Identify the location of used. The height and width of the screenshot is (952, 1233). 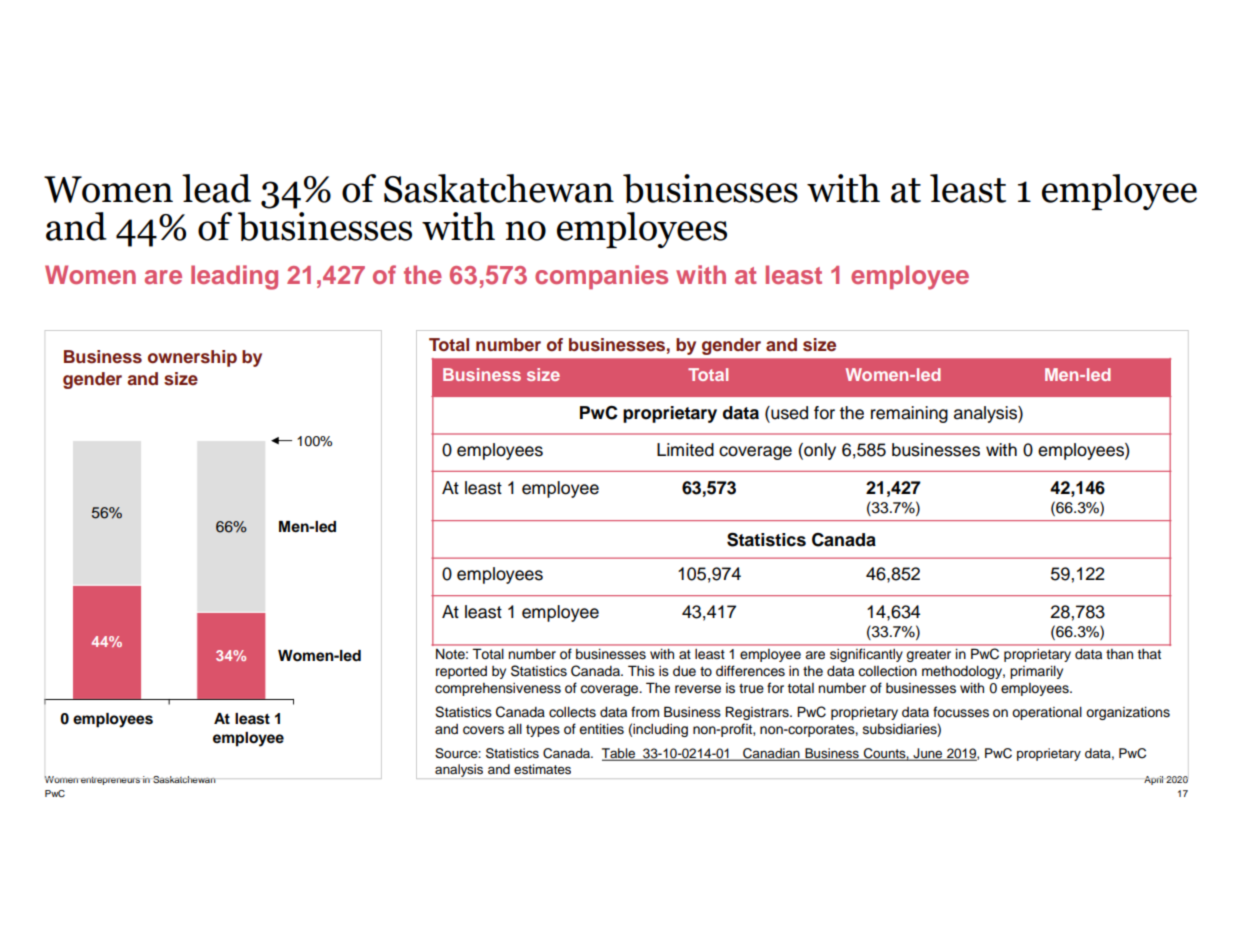
(788, 413).
